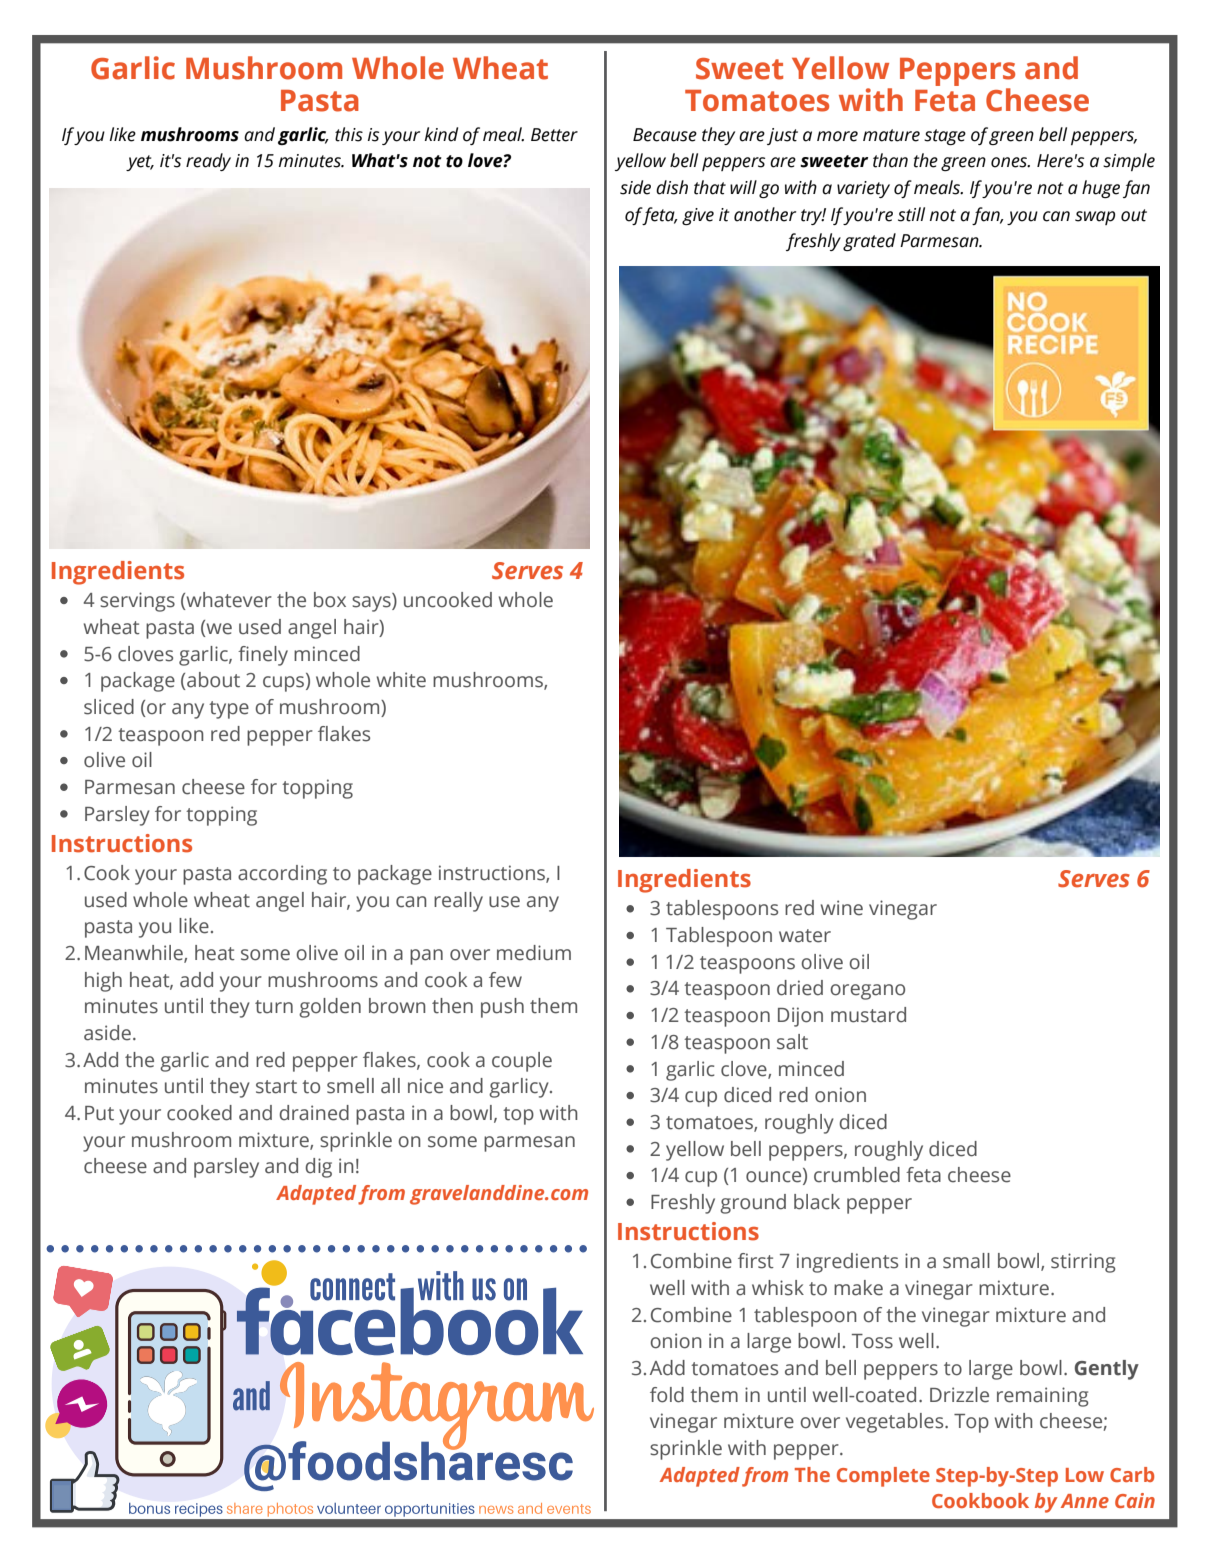 This screenshot has width=1209, height=1565. What do you see at coordinates (458, 902) in the screenshot?
I see `really` at bounding box center [458, 902].
